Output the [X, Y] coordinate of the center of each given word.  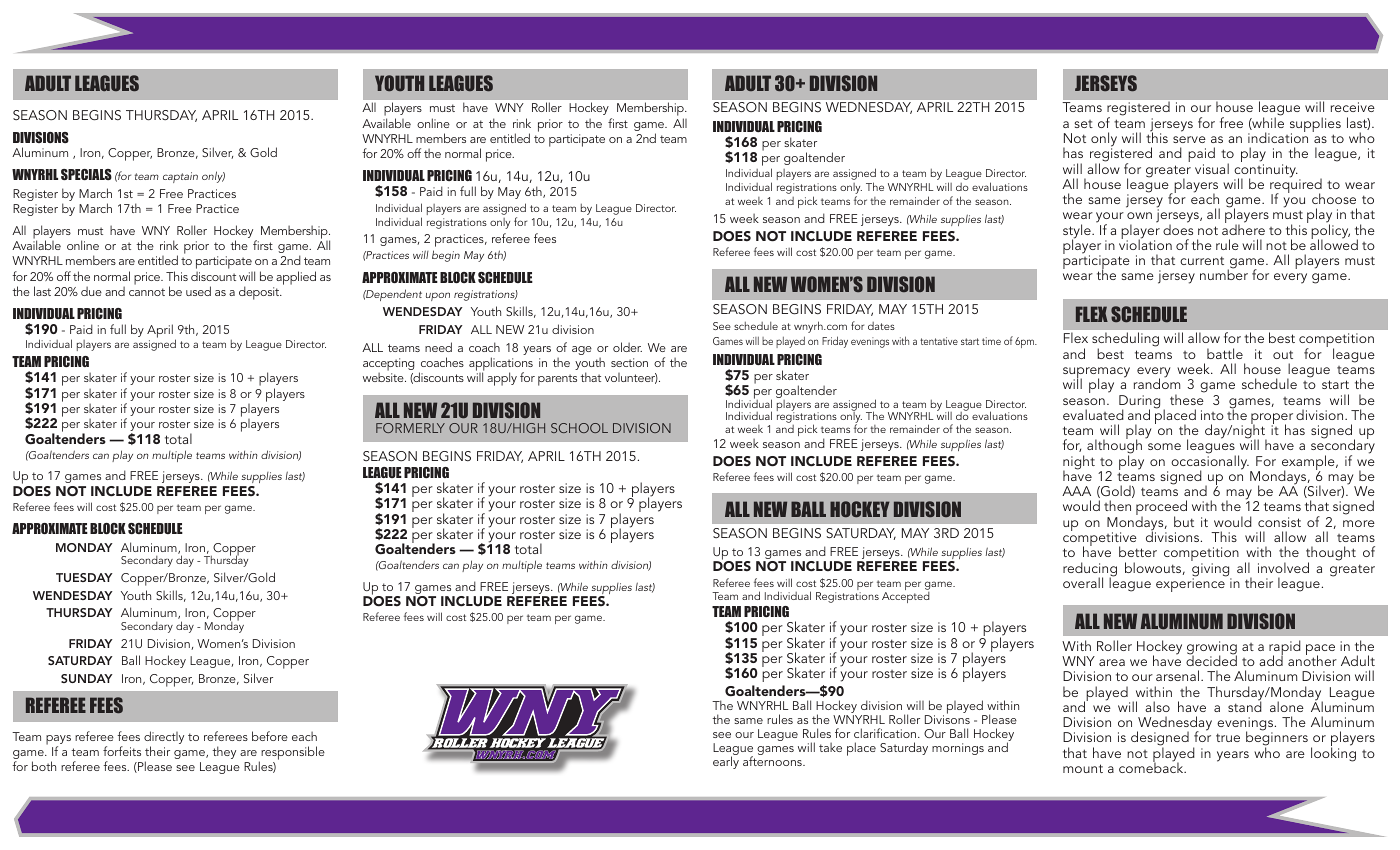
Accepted [906, 597]
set [1083, 124]
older [627, 347]
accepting [388, 365]
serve [1189, 139]
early [726, 761]
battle [1225, 353]
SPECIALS [86, 174]
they [224, 752]
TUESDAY [84, 577]
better [1138, 551]
